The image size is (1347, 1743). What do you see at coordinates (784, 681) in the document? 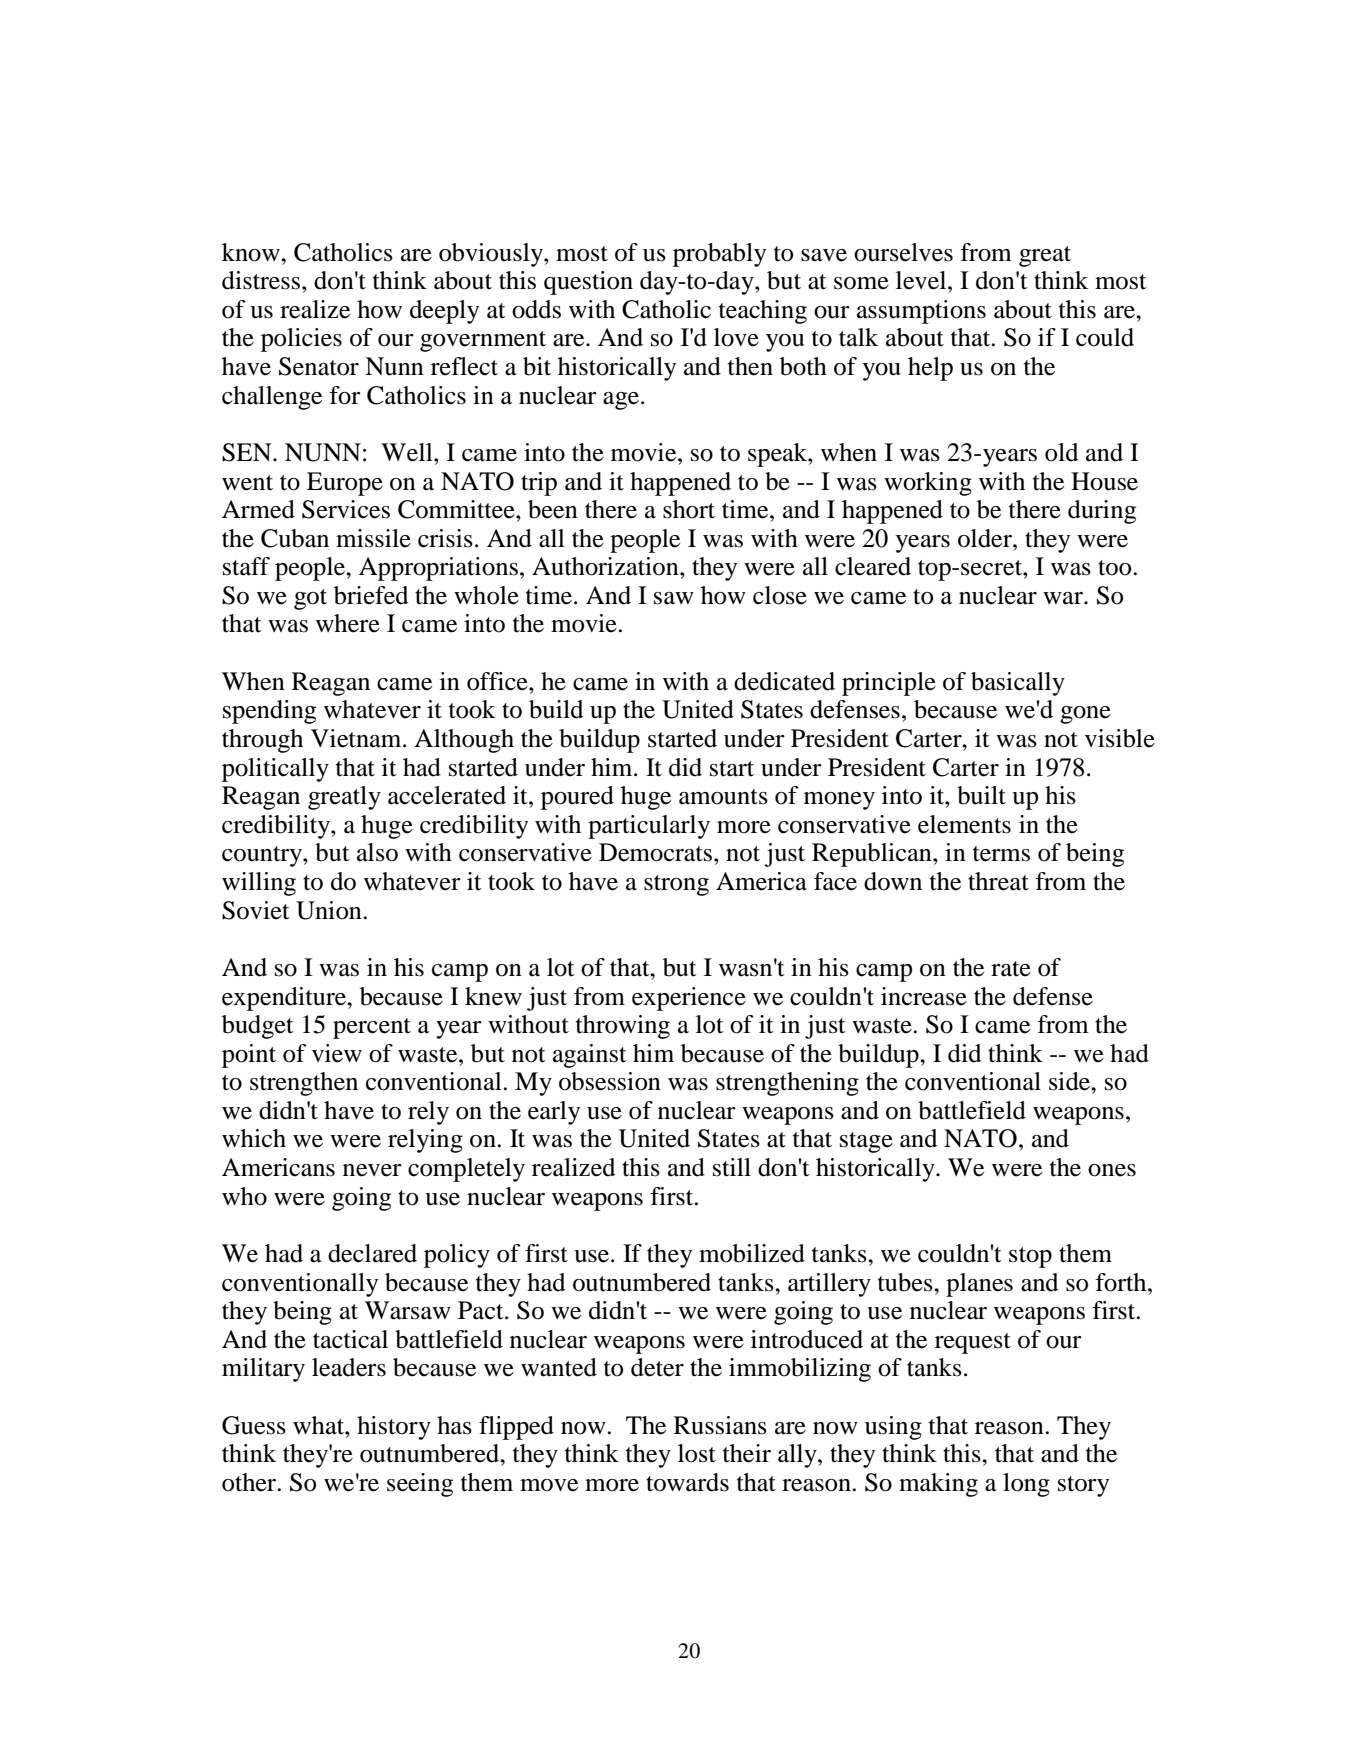
I see `dedicated` at bounding box center [784, 681].
